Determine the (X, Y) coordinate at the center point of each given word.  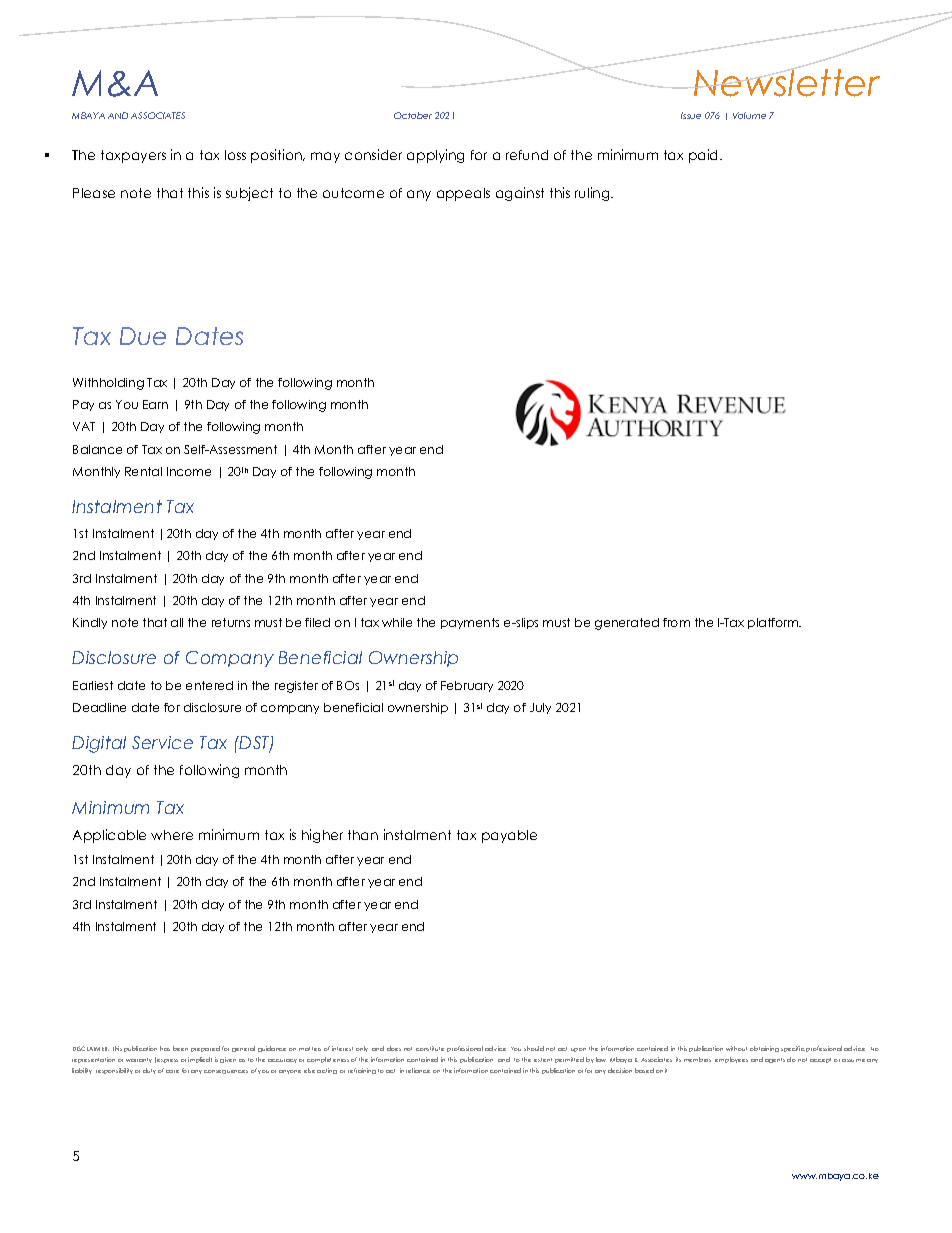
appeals (463, 194)
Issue (691, 115)
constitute (430, 1048)
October (413, 115)
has (165, 1048)
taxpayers (133, 156)
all (177, 622)
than (363, 835)
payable (509, 836)
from (676, 622)
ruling (593, 194)
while (397, 622)
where (172, 835)
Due (143, 336)
